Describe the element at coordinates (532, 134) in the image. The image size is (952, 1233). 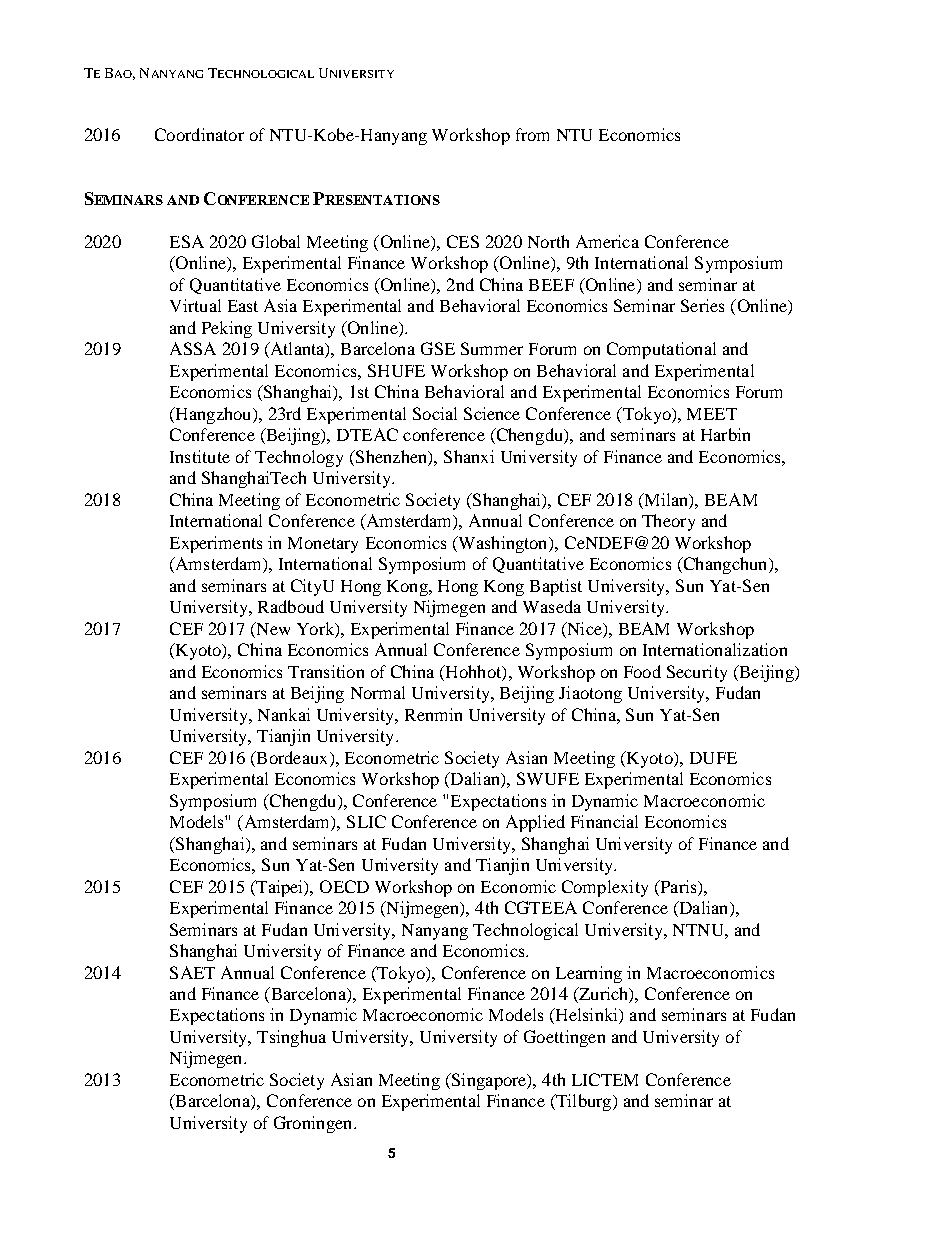
I see `from` at that location.
